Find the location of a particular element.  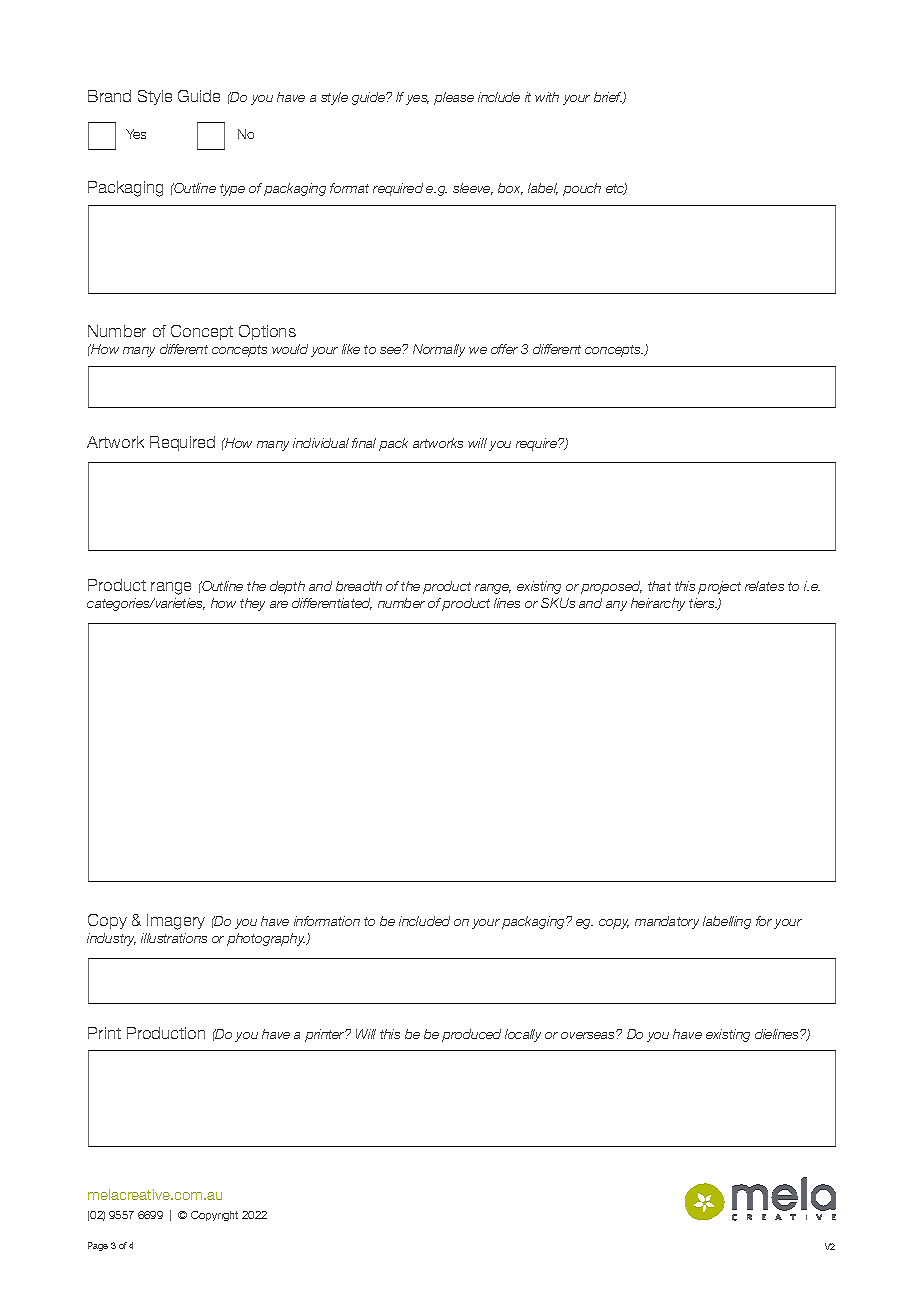

breadth is located at coordinates (359, 586).
